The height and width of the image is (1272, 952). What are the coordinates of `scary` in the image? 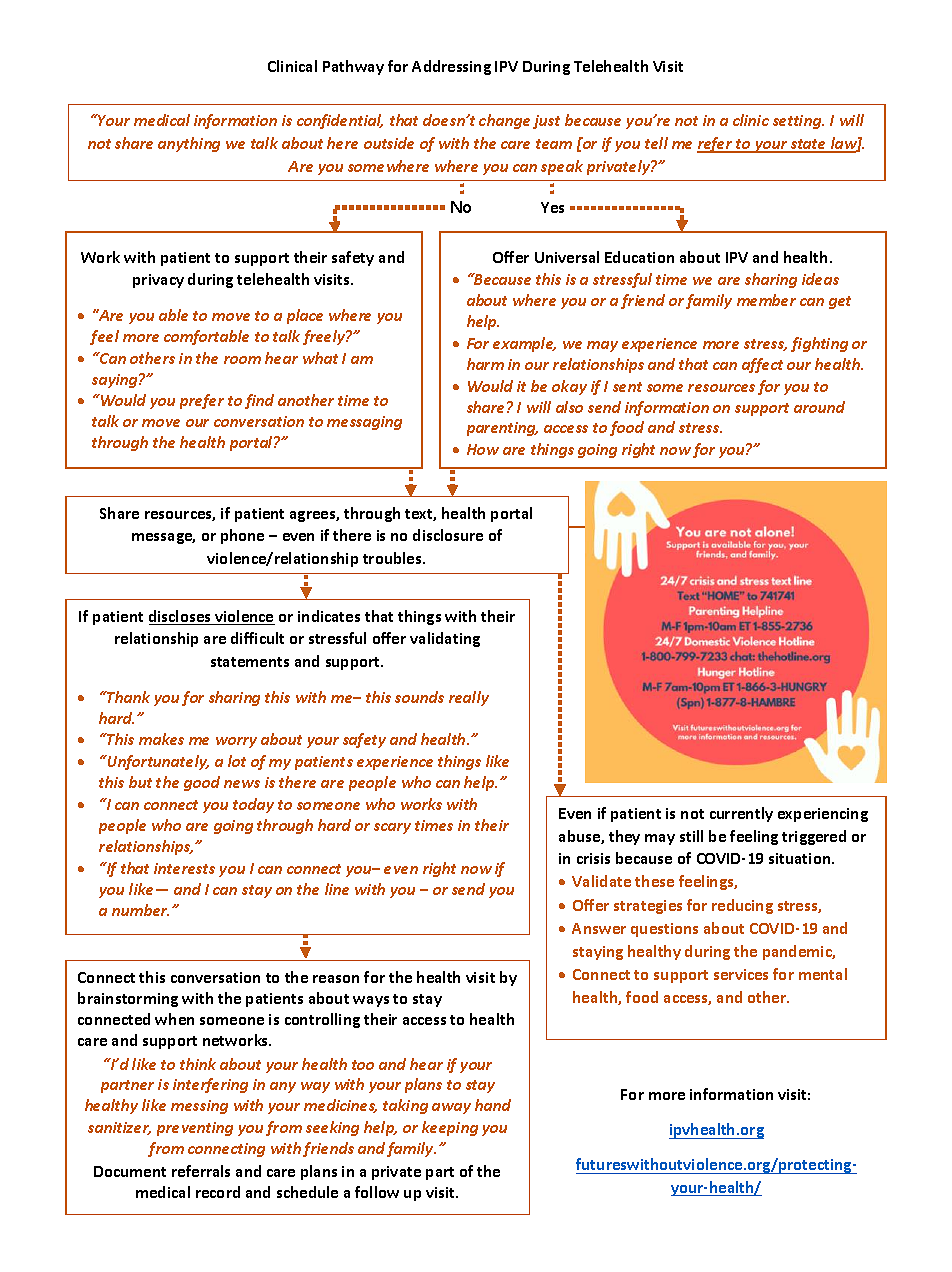 It's located at (392, 828).
